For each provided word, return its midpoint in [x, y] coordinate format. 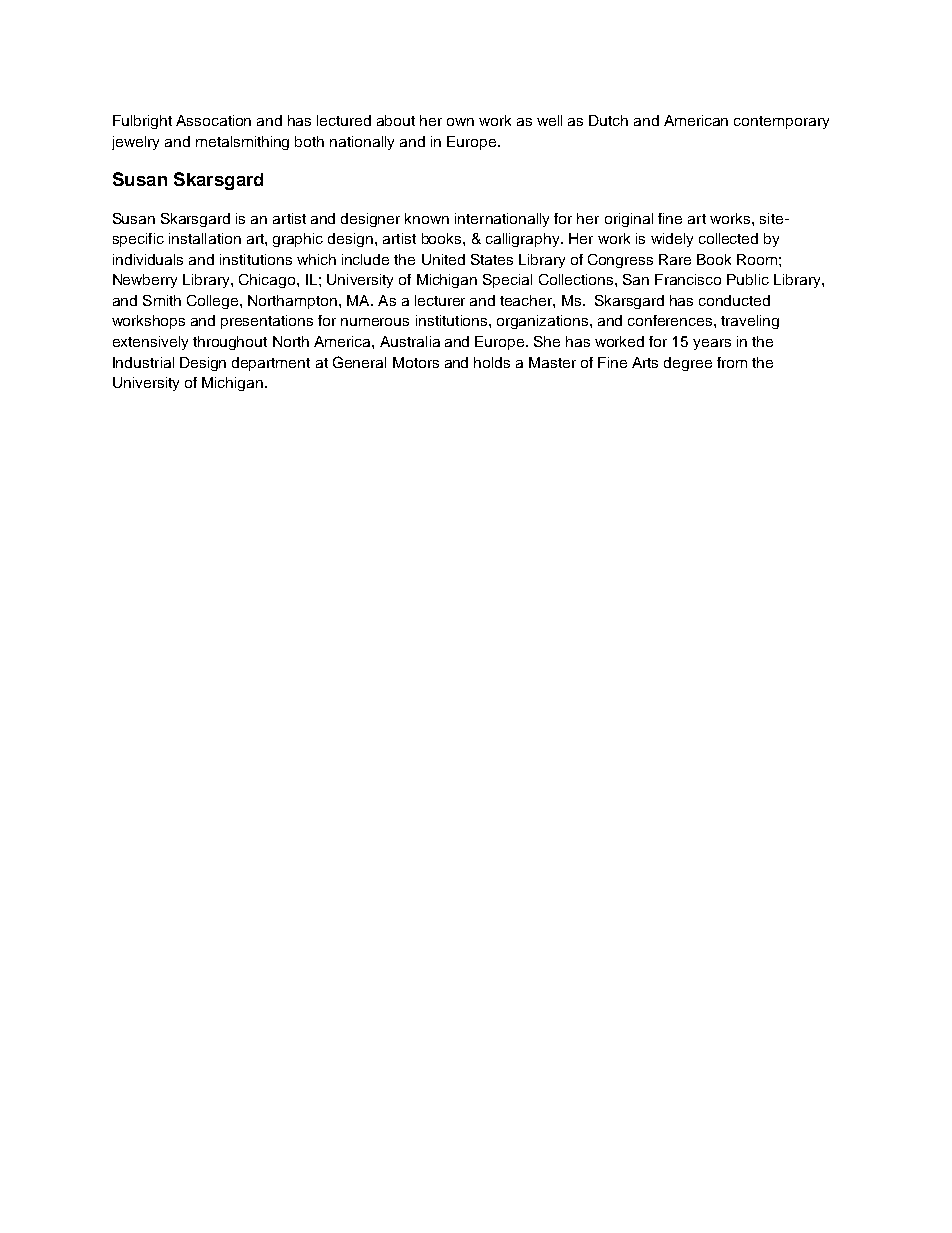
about [396, 120]
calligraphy [524, 240]
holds [492, 362]
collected [728, 238]
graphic [298, 240]
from [732, 362]
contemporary [781, 122]
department [271, 364]
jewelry [135, 143]
